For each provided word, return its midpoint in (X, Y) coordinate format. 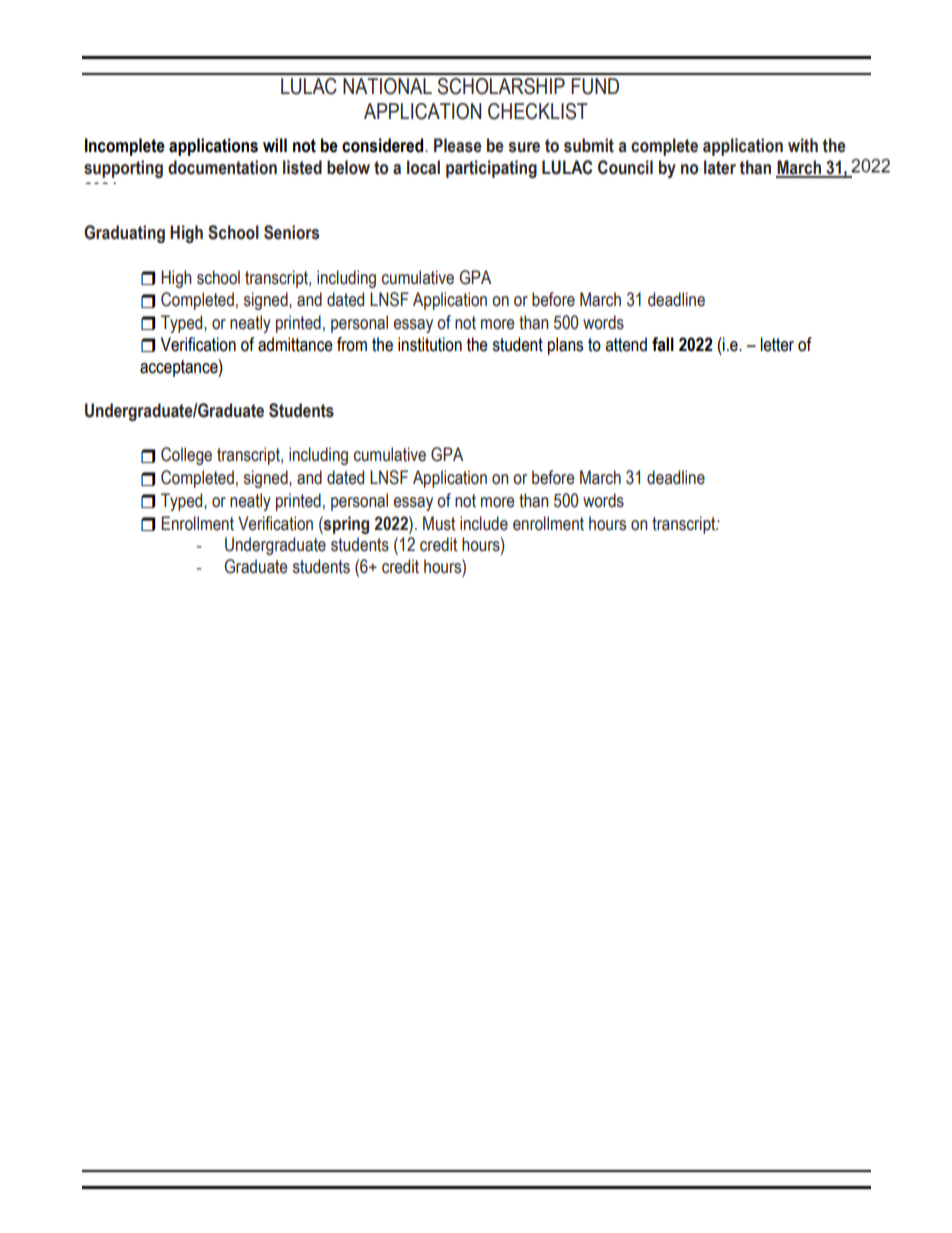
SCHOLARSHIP (501, 86)
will (275, 145)
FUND (595, 86)
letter (777, 344)
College (186, 456)
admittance (295, 344)
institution (430, 344)
